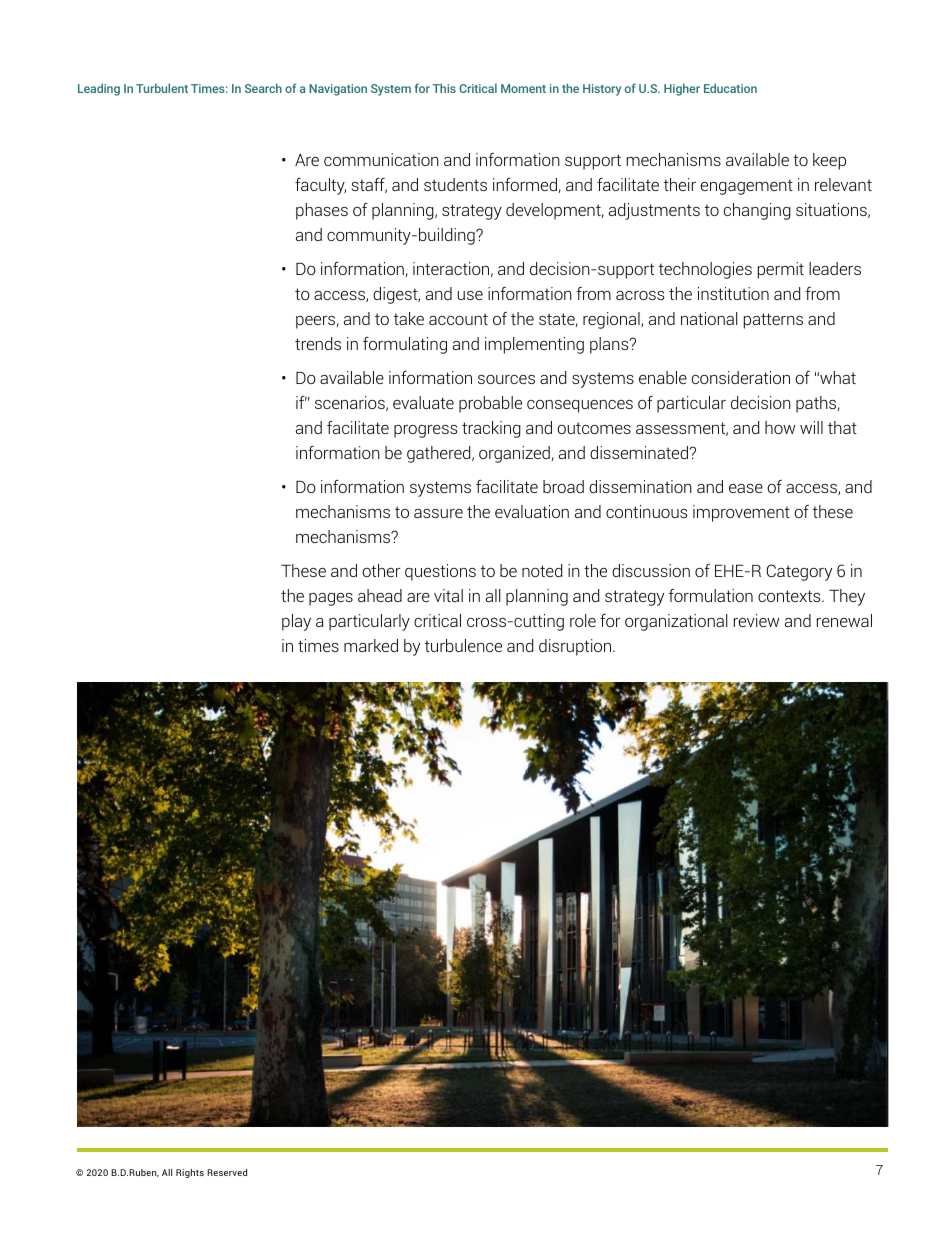  What do you see at coordinates (296, 622) in the screenshot?
I see `play` at bounding box center [296, 622].
